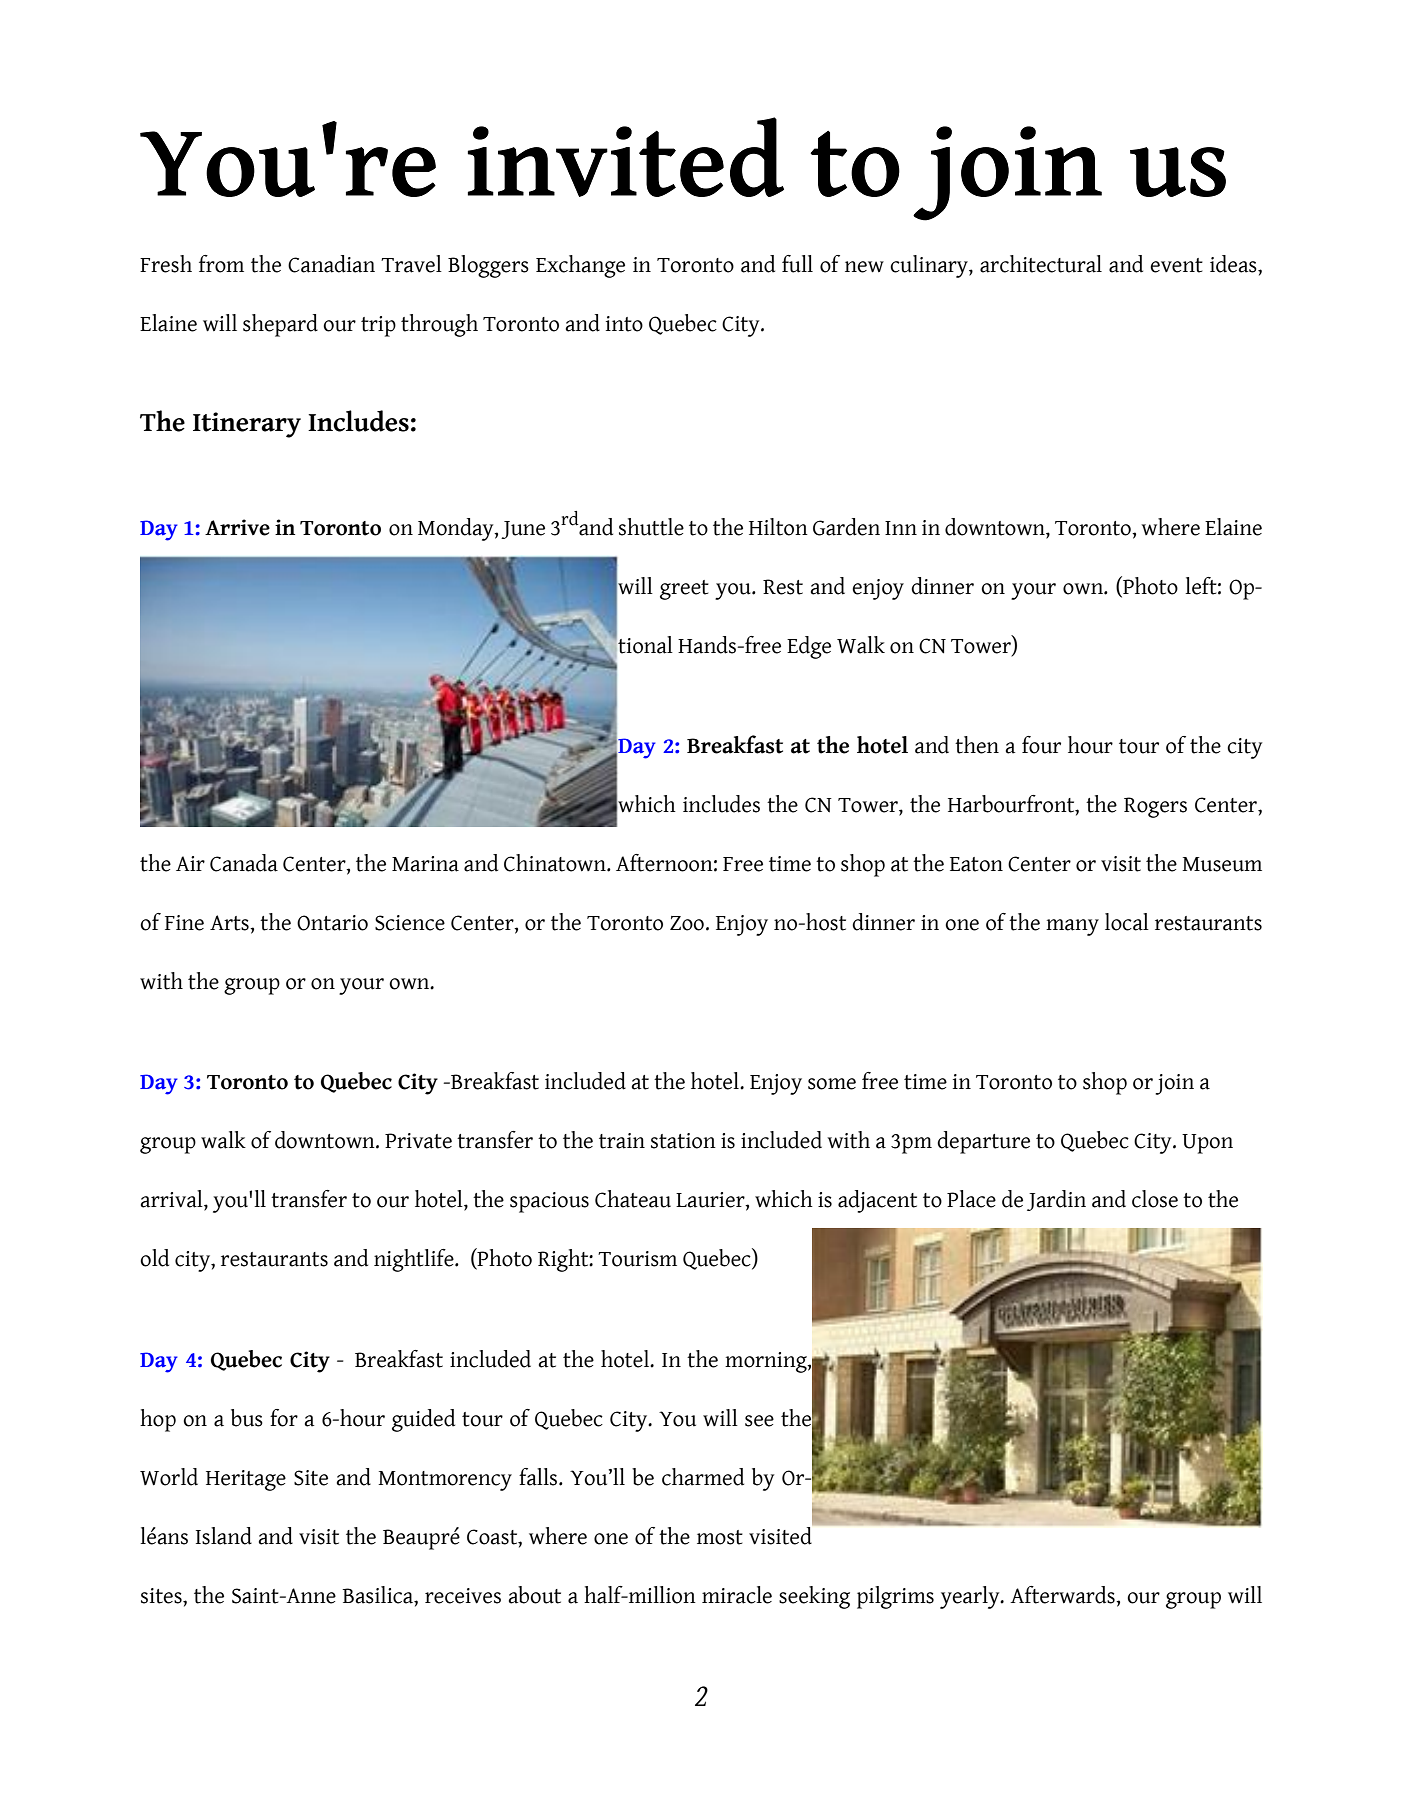  I want to click on architectural, so click(1041, 264).
